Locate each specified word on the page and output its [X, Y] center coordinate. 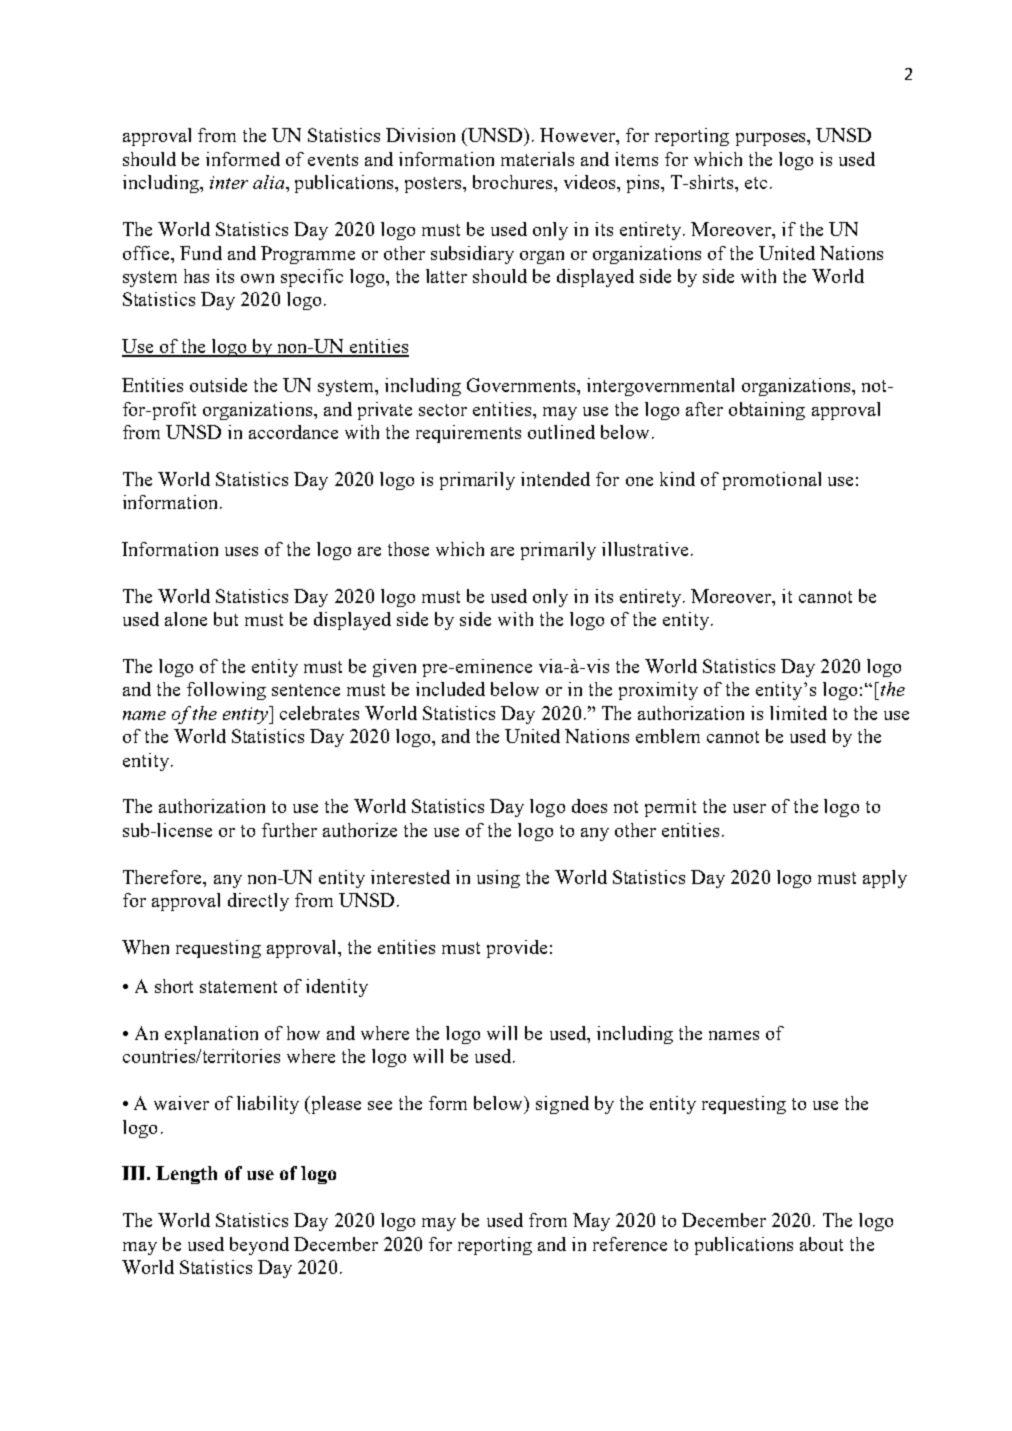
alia [270, 182]
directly [258, 902]
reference [630, 1244]
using [498, 879]
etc [756, 183]
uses [241, 551]
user [749, 808]
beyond [259, 1246]
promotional [772, 481]
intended [555, 479]
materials [537, 159]
